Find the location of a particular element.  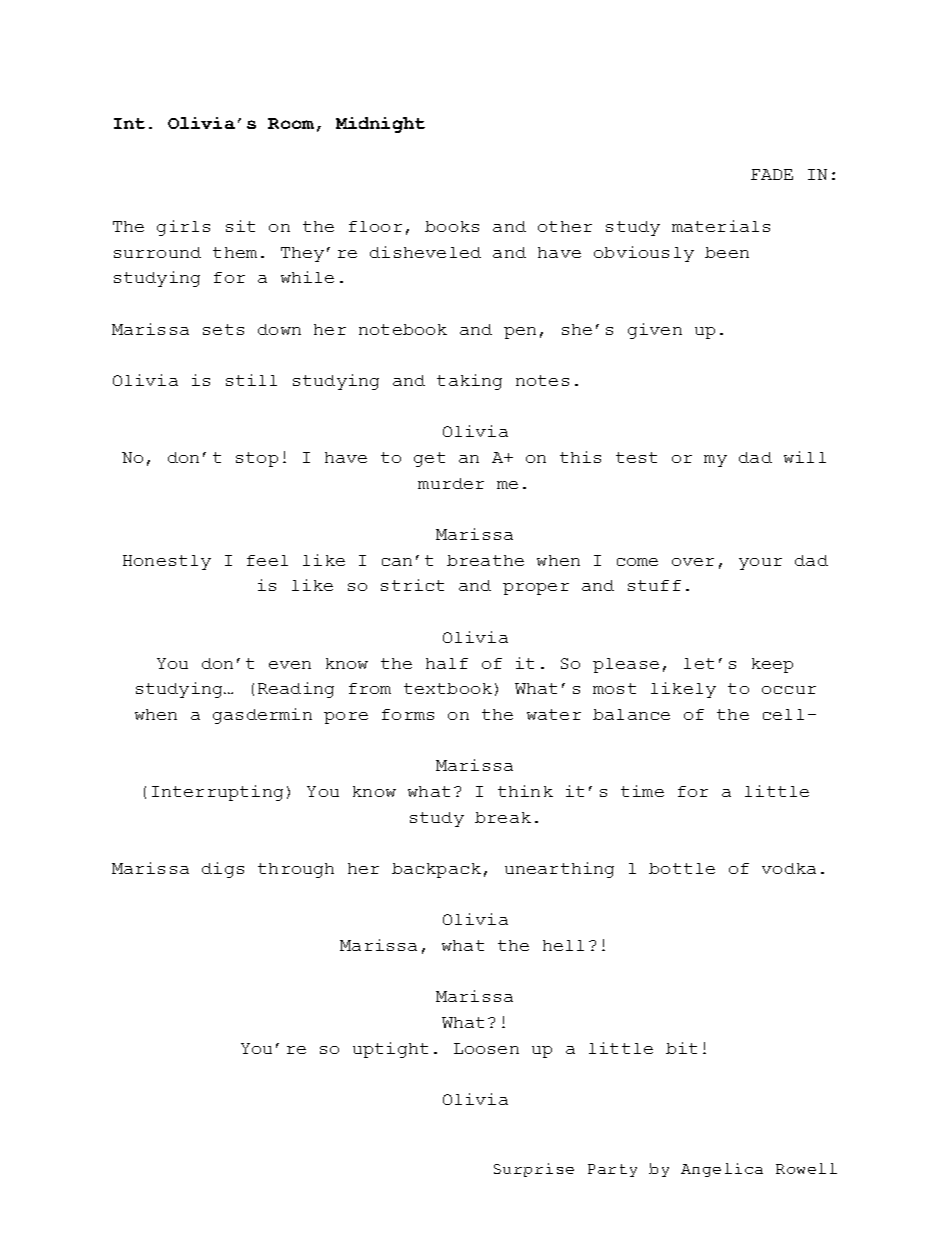

Angelica is located at coordinates (722, 1170).
